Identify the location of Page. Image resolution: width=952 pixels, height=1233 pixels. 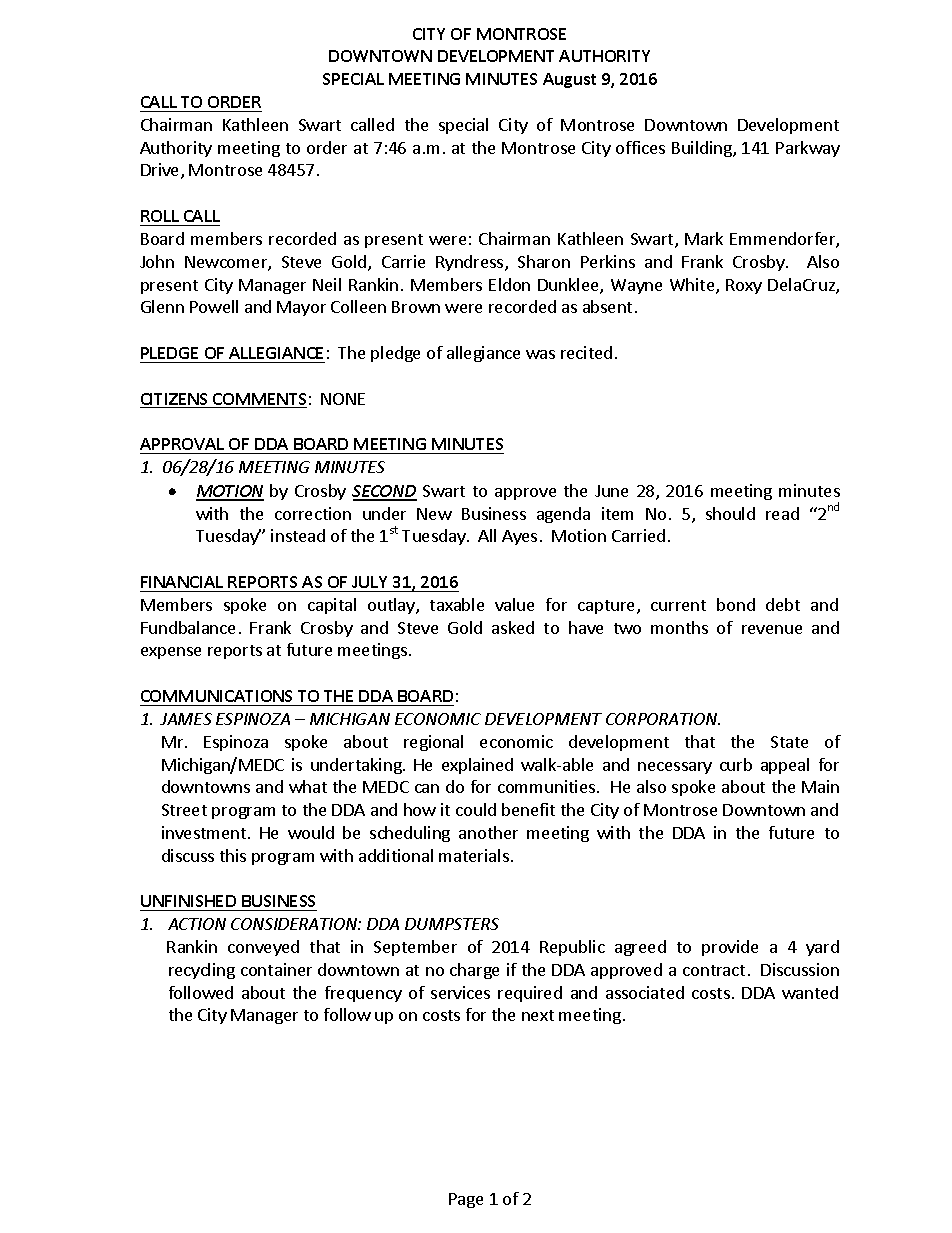
(466, 1200).
